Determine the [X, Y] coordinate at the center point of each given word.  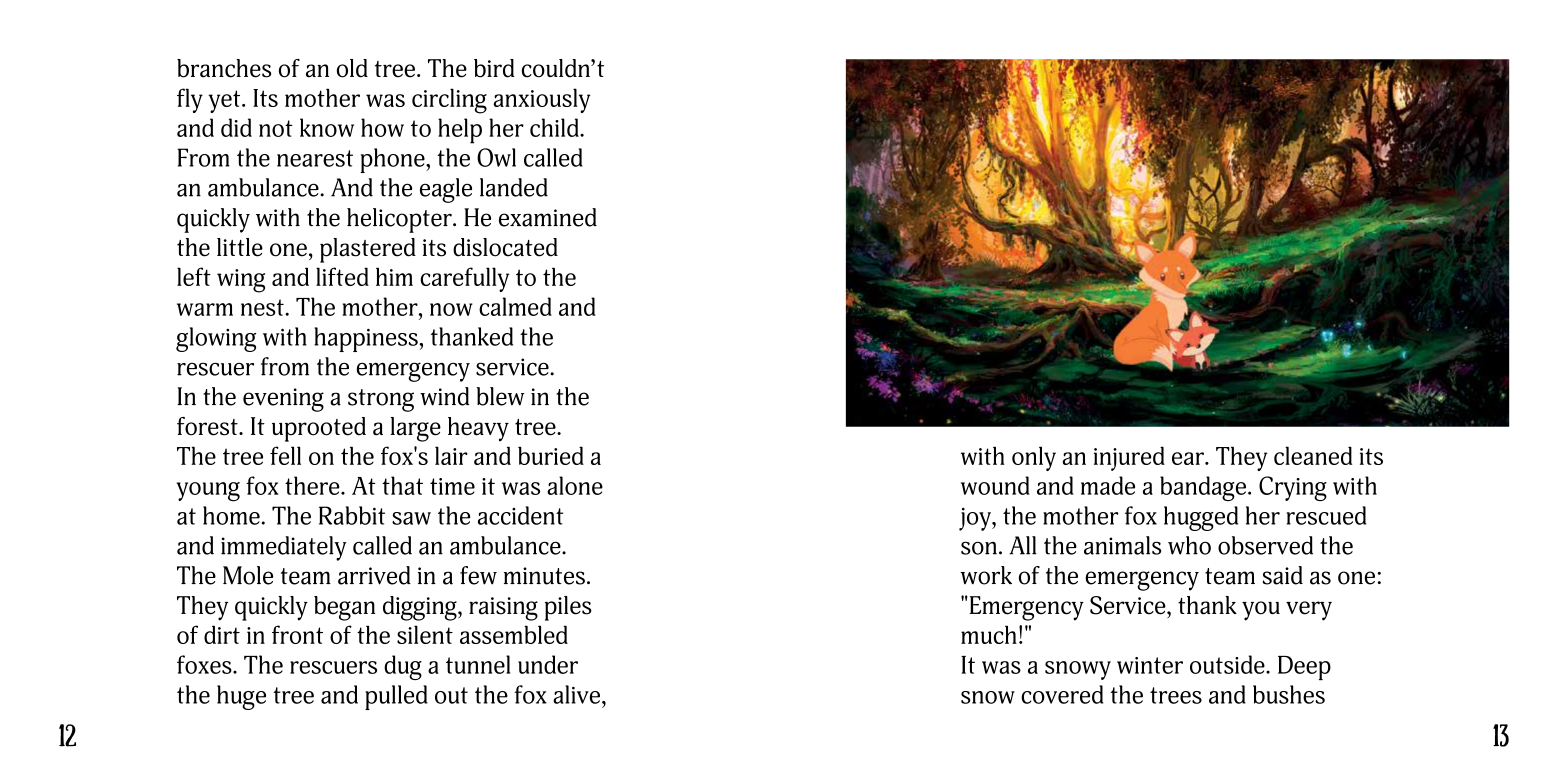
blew [500, 396]
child [555, 127]
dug [403, 667]
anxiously [542, 100]
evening [283, 400]
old [352, 68]
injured [1129, 458]
